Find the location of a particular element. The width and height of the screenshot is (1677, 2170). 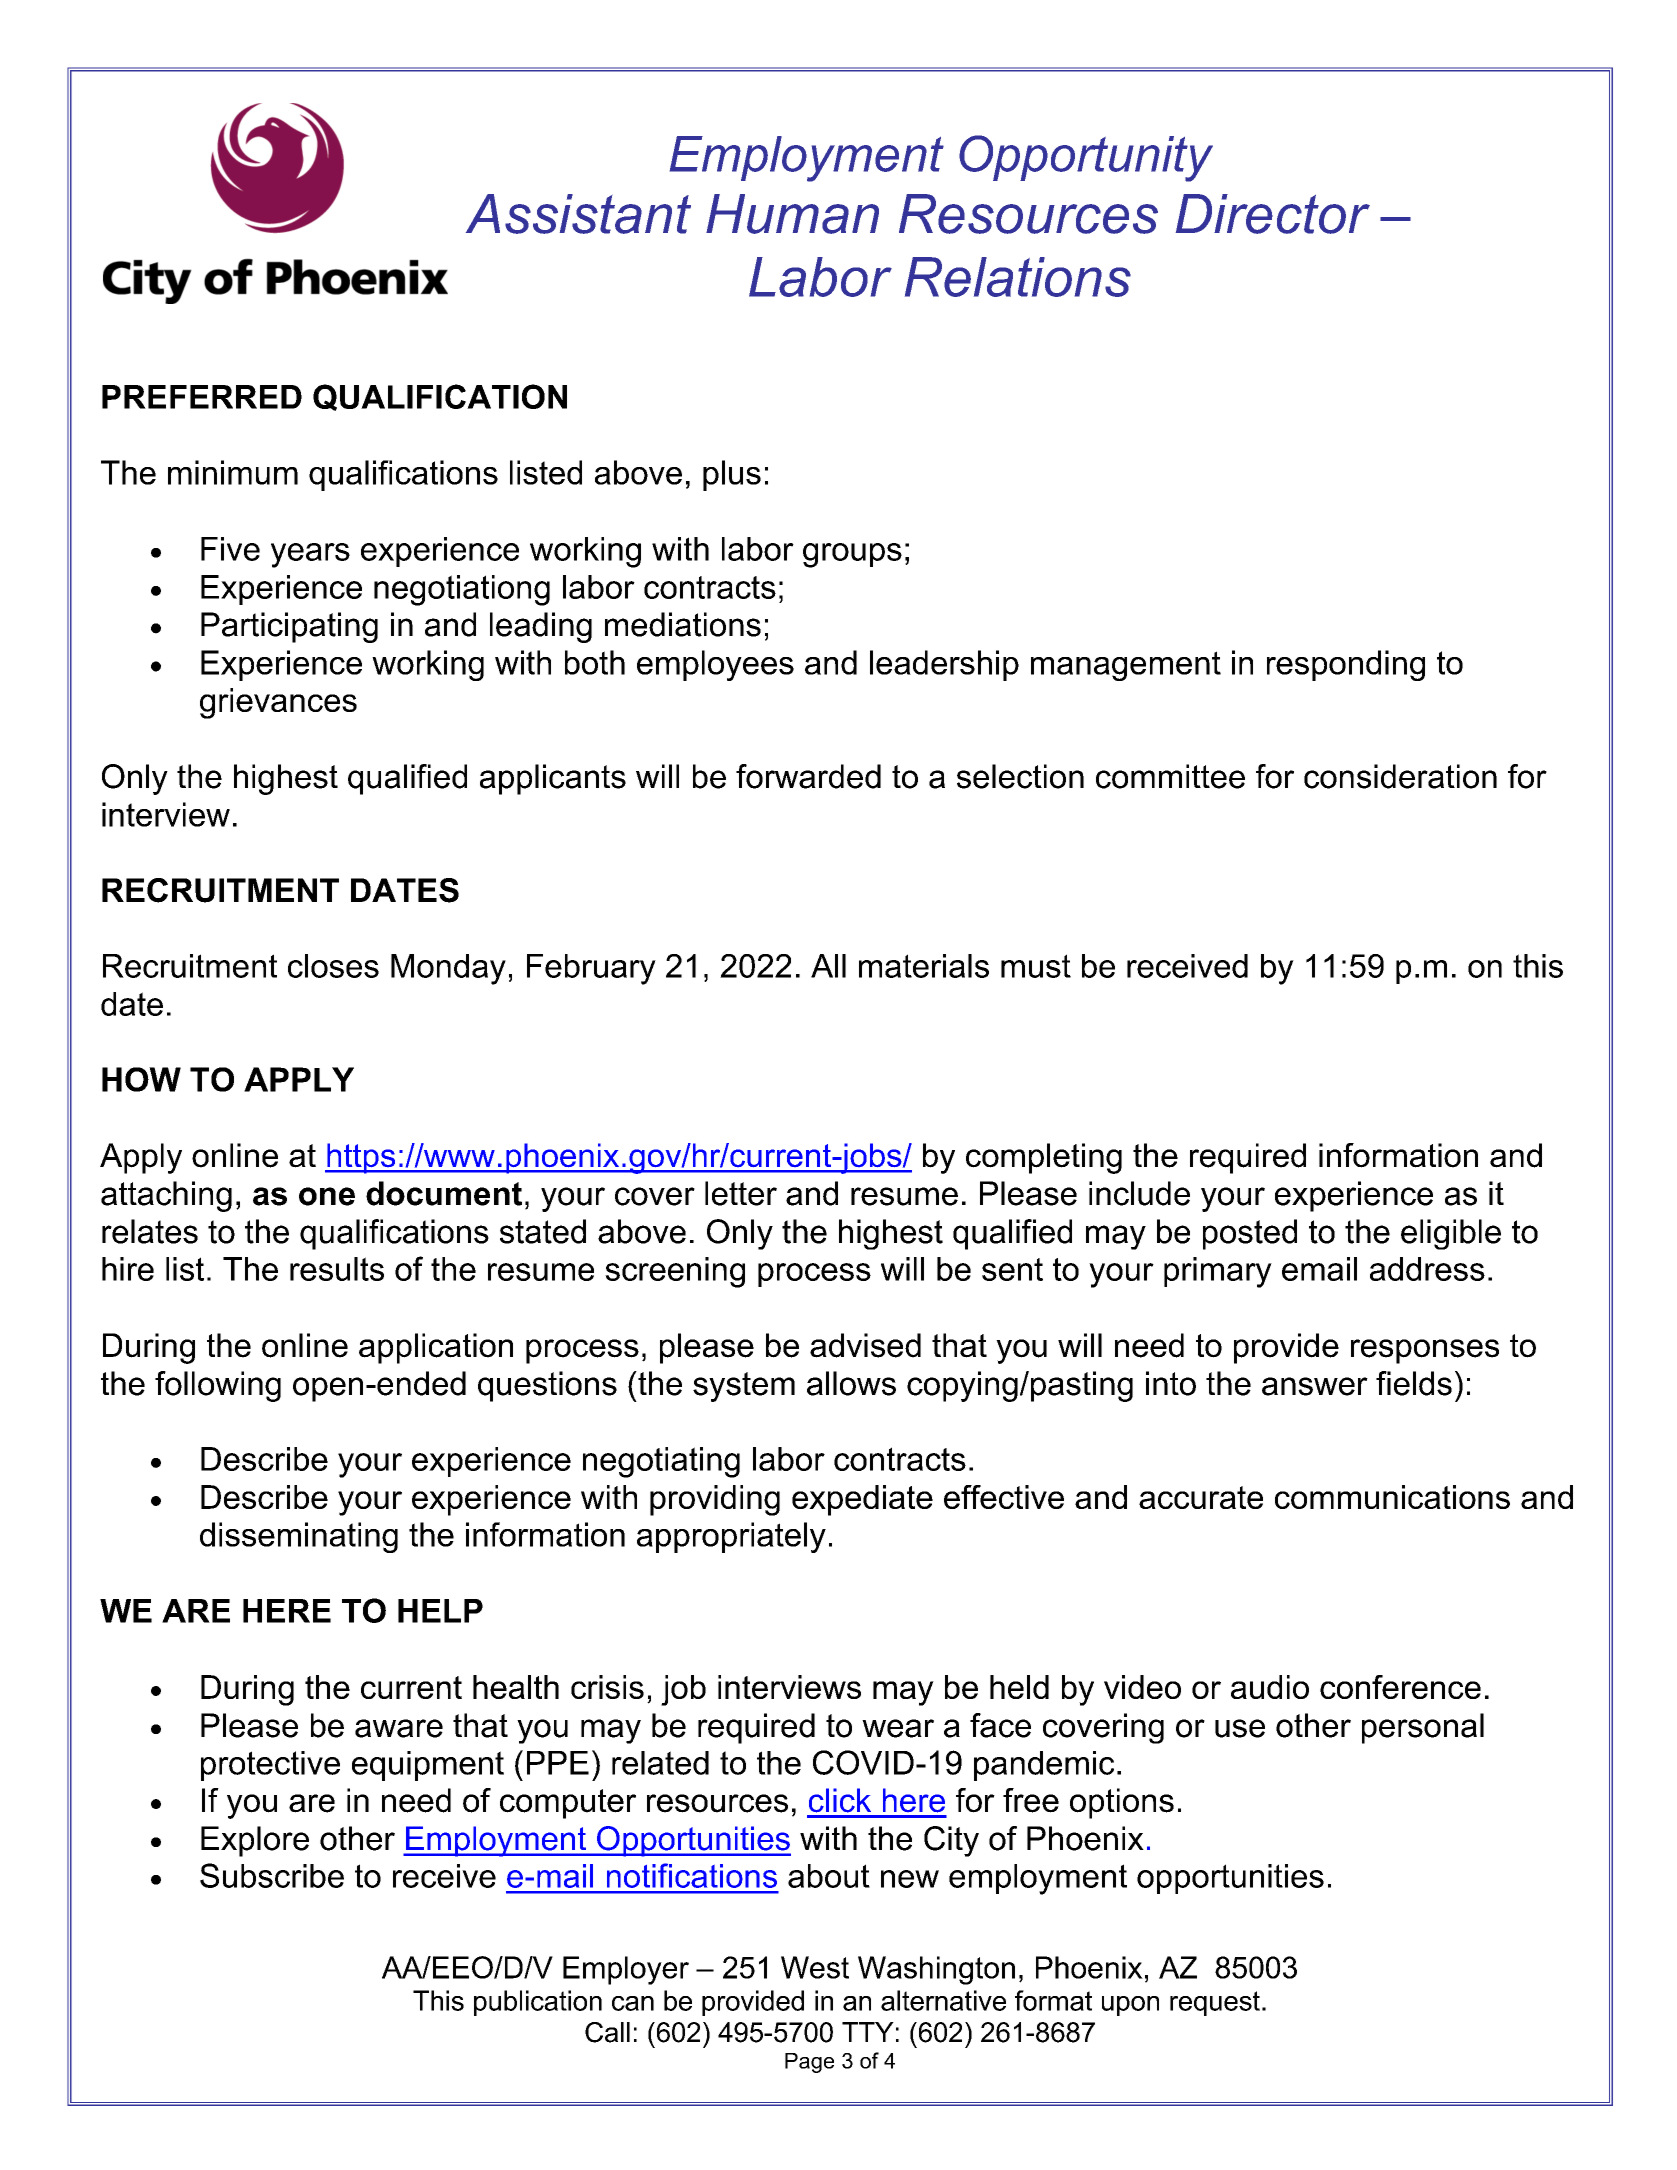

appropriately is located at coordinates (731, 1537).
